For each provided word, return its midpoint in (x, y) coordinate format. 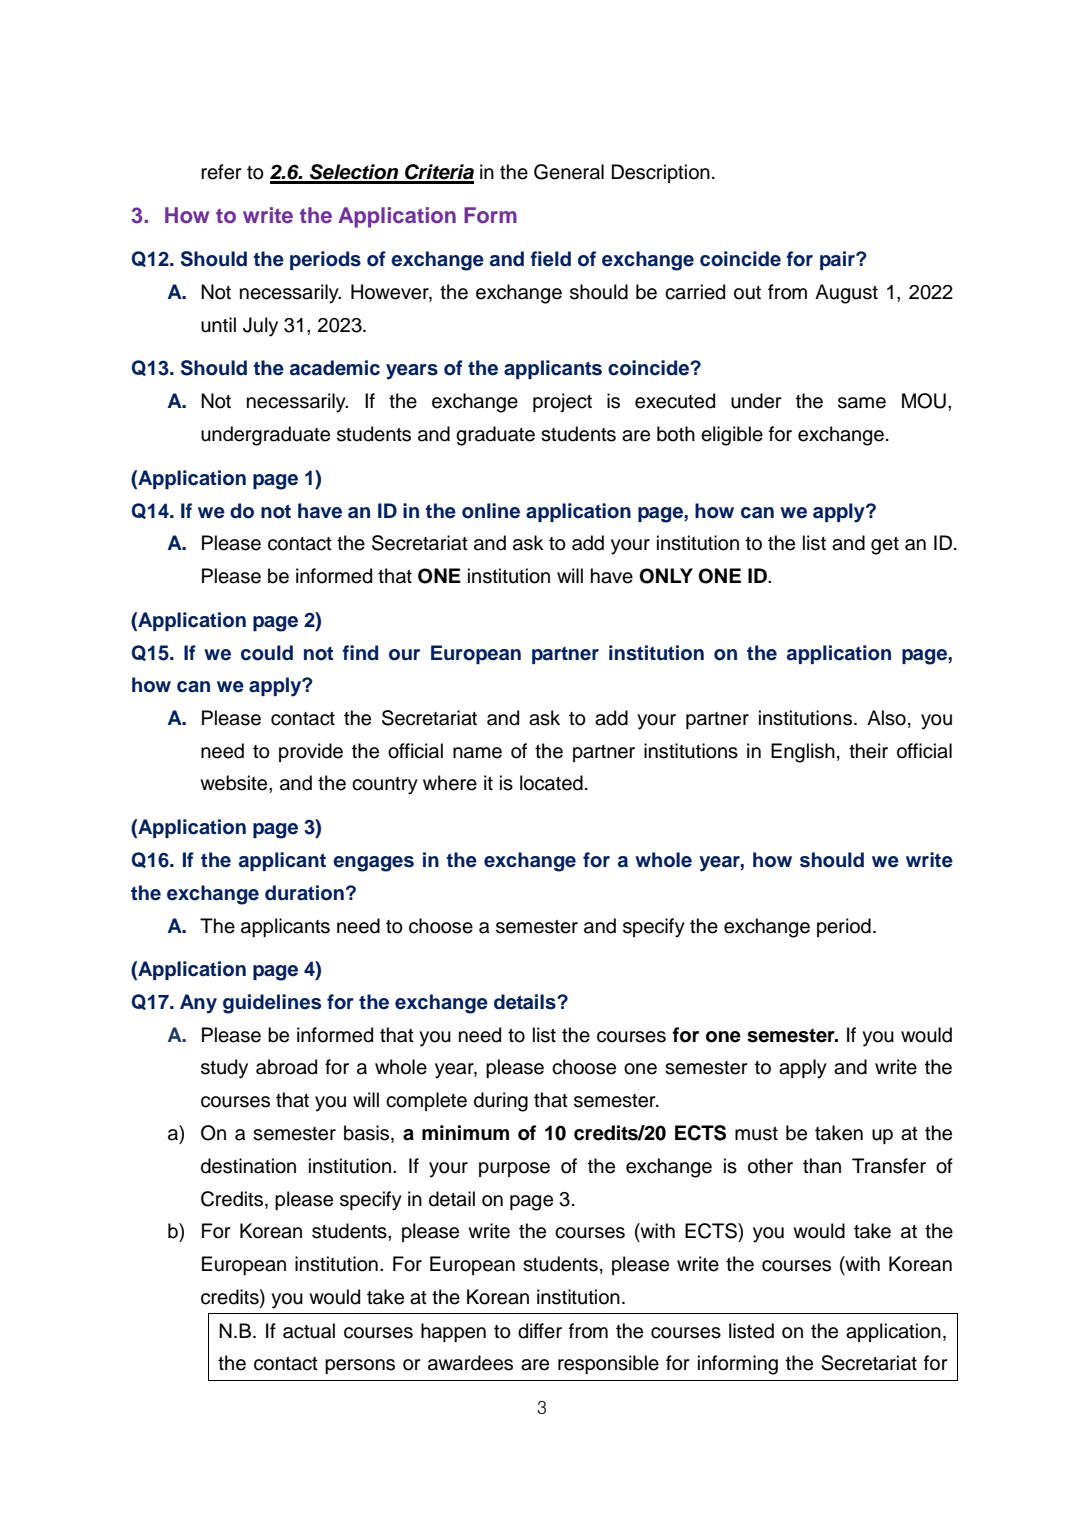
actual (309, 1331)
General (569, 172)
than (822, 1166)
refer (221, 172)
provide (311, 752)
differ (540, 1331)
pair (838, 260)
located (551, 783)
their (868, 751)
